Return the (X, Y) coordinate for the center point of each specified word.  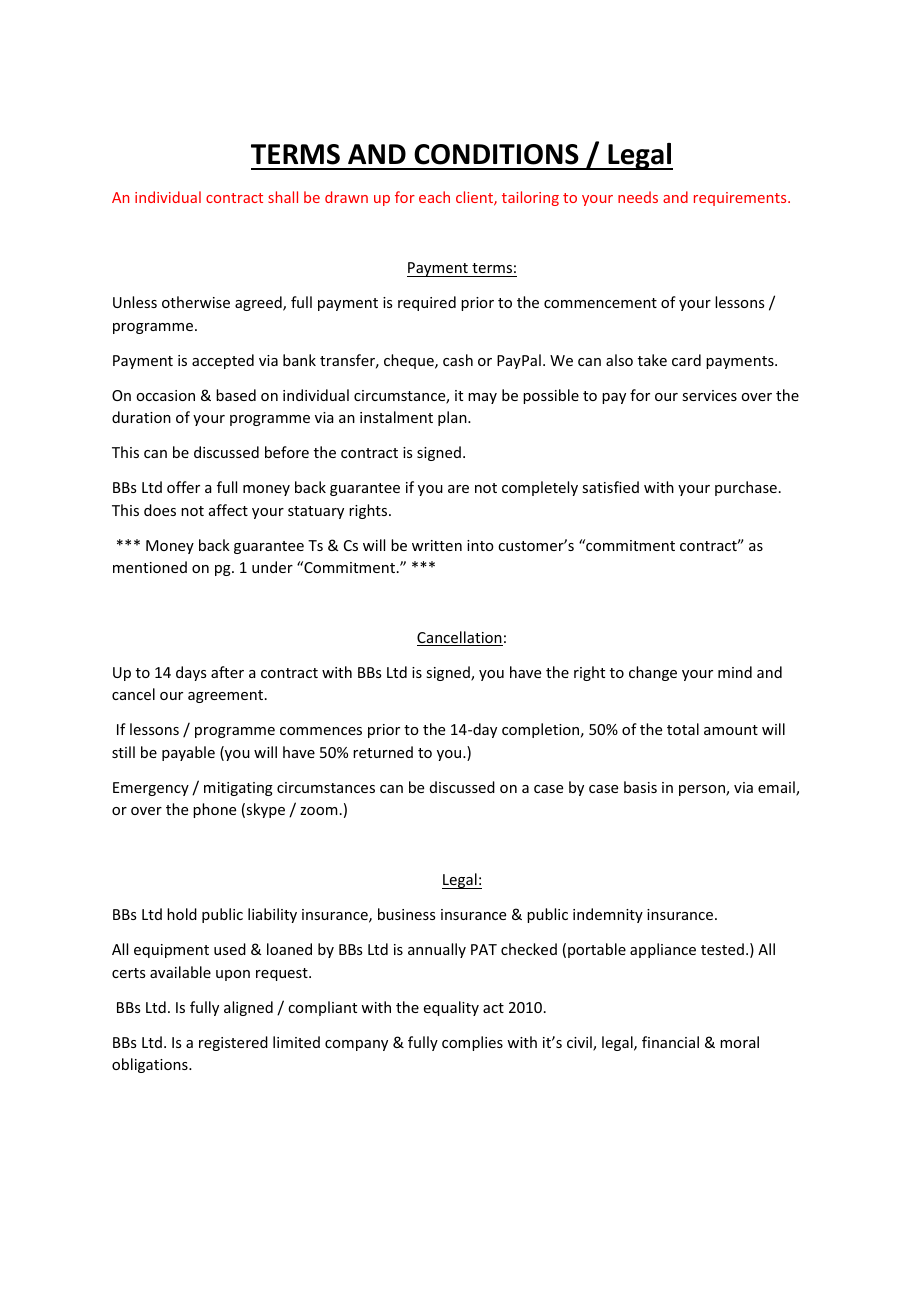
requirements (741, 199)
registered (233, 1043)
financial (670, 1042)
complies (472, 1043)
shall (283, 197)
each (434, 197)
